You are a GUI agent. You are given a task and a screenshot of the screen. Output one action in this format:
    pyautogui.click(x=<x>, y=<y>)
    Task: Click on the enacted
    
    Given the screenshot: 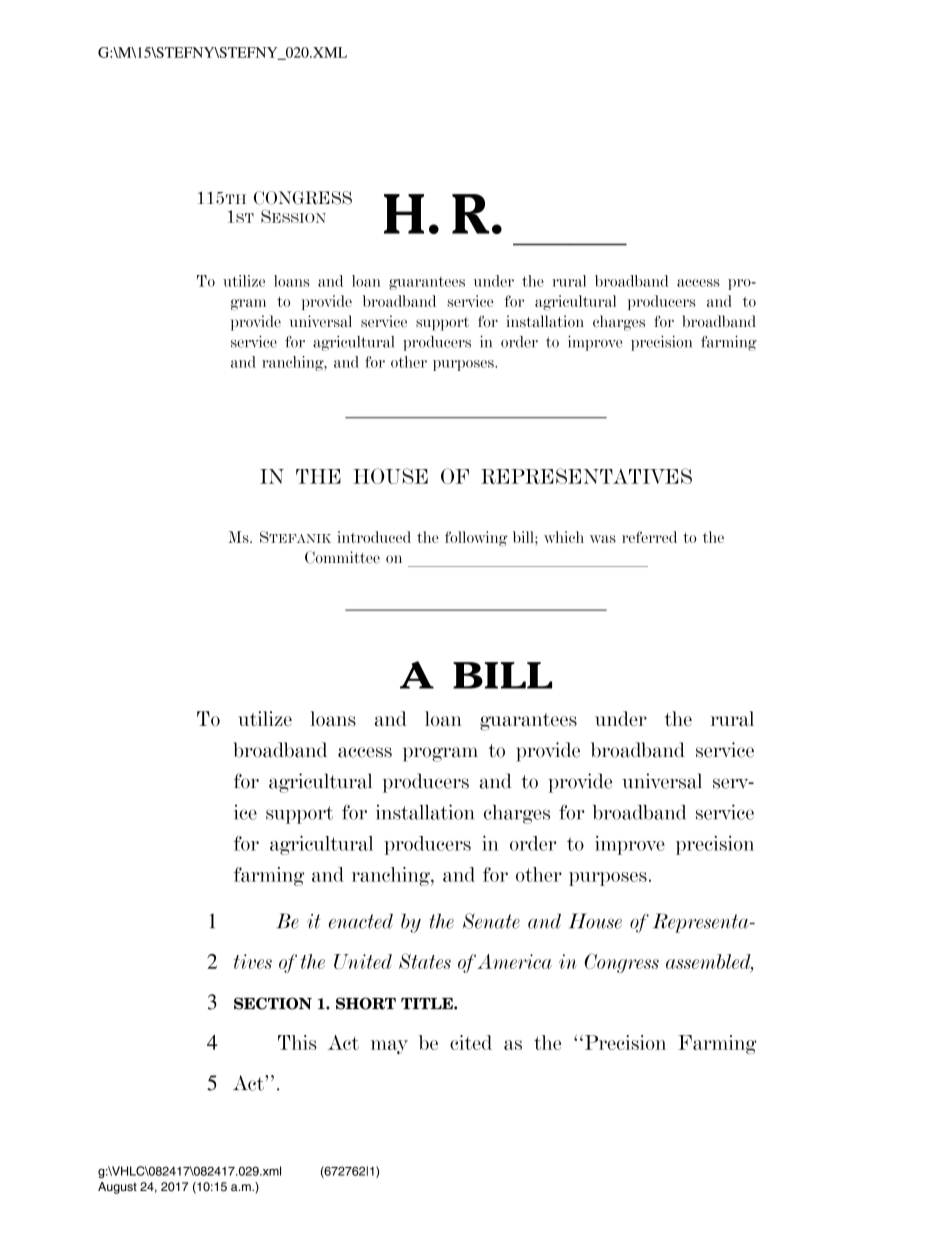 What is the action you would take?
    pyautogui.click(x=361, y=921)
